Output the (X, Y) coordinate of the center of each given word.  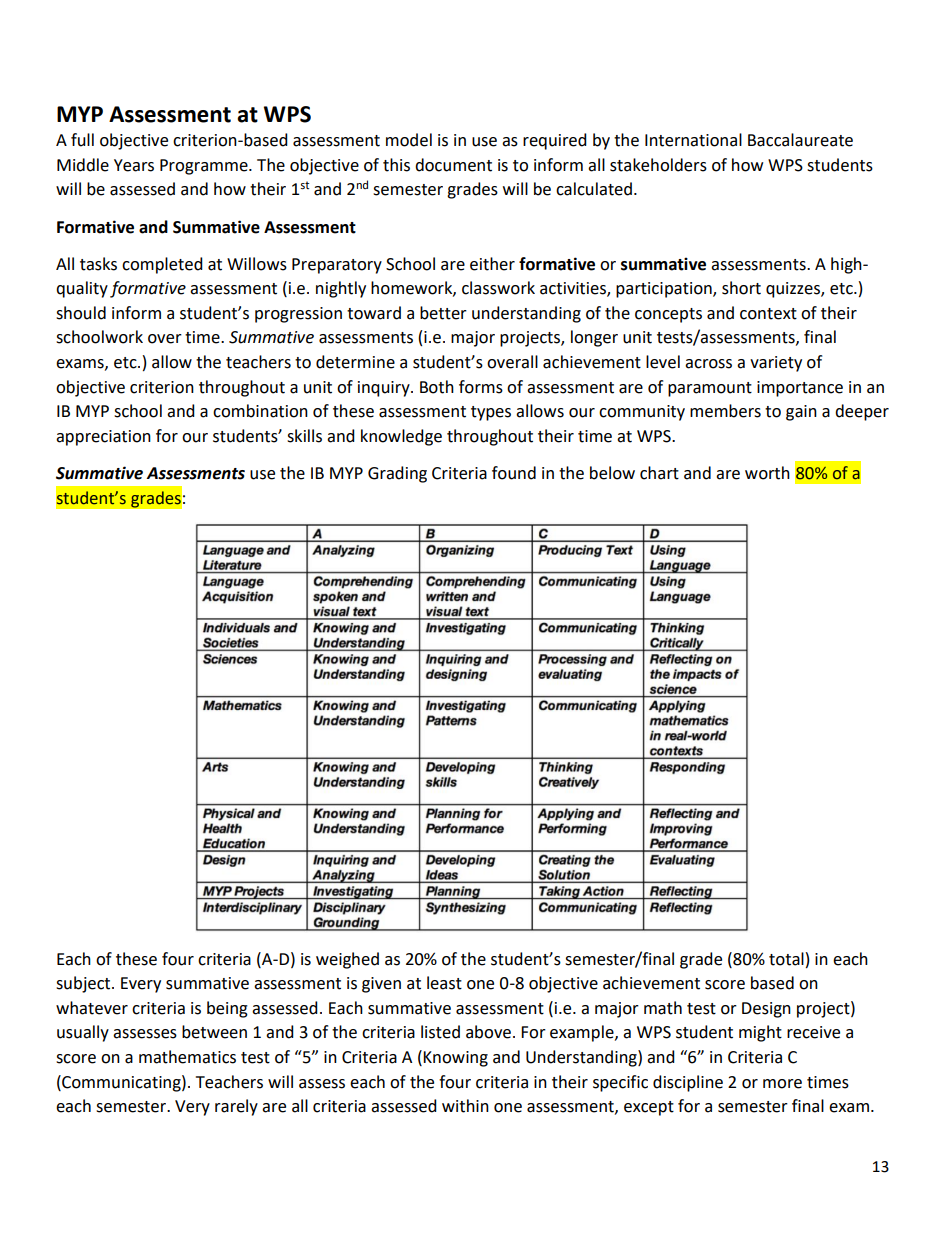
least (444, 983)
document (453, 165)
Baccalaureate (800, 140)
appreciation (103, 438)
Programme (205, 167)
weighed (347, 960)
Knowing (455, 1059)
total (786, 959)
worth (767, 473)
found (514, 473)
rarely (236, 1107)
